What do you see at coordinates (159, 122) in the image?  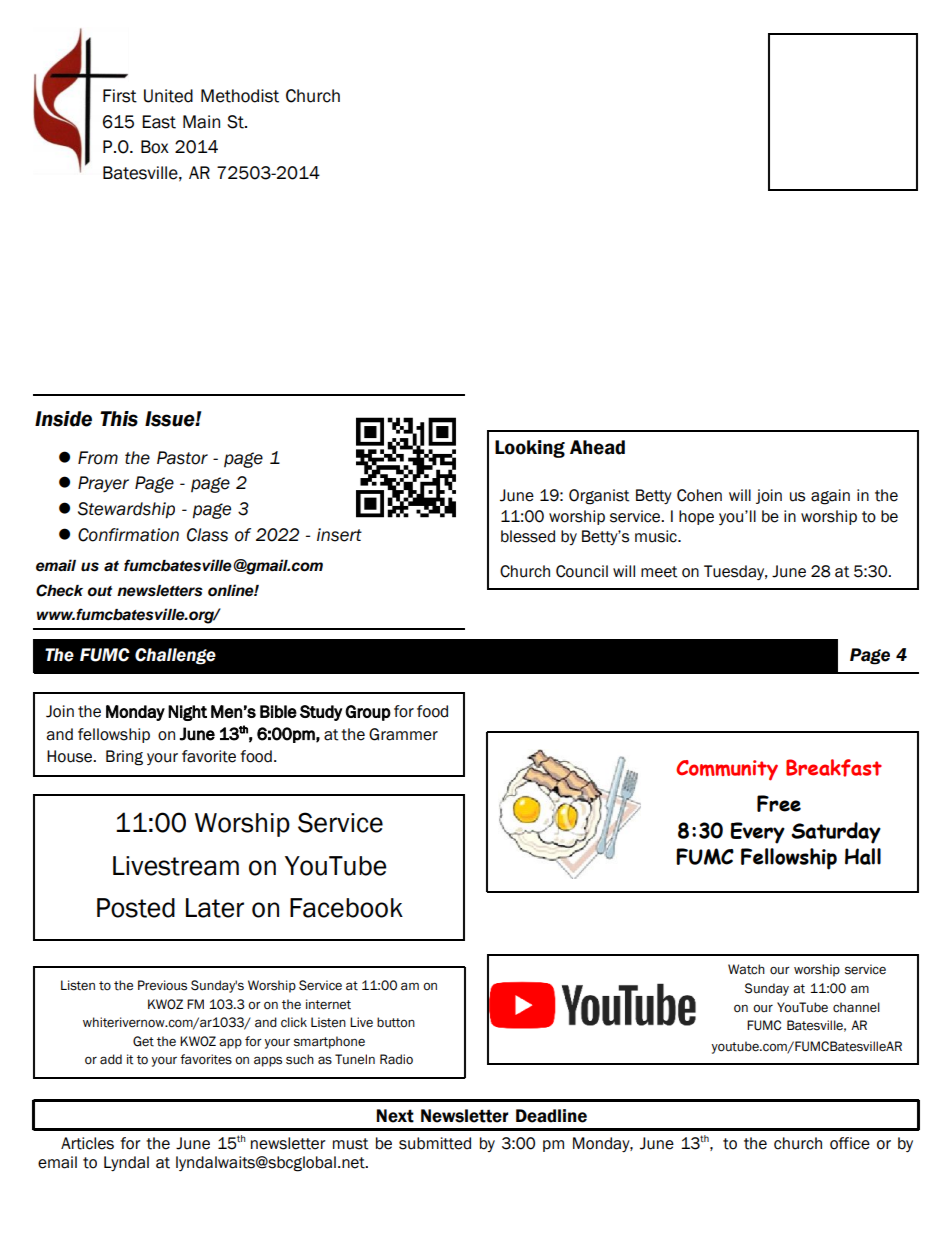 I see `East` at bounding box center [159, 122].
